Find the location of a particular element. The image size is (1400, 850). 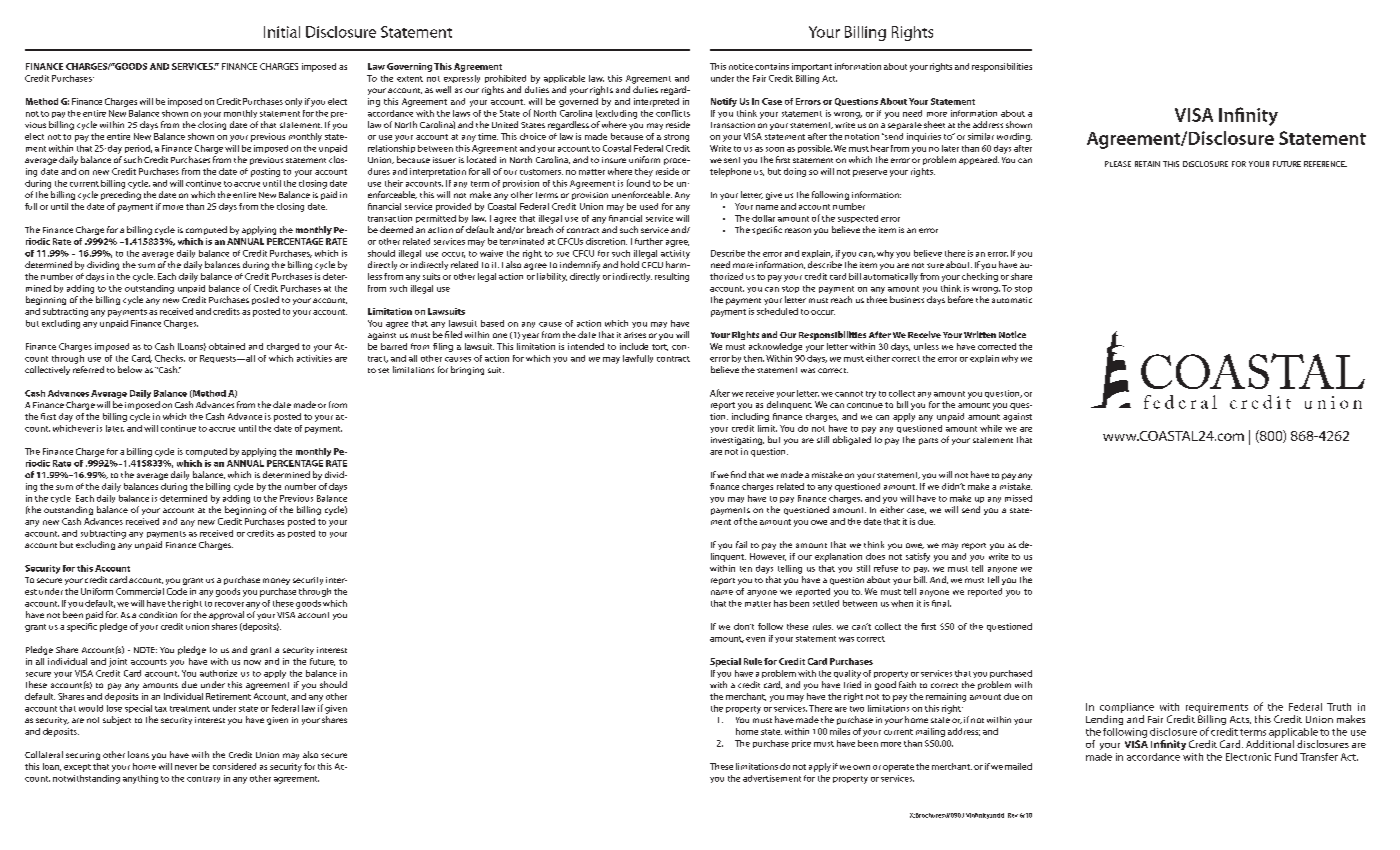

while is located at coordinates (991, 428).
